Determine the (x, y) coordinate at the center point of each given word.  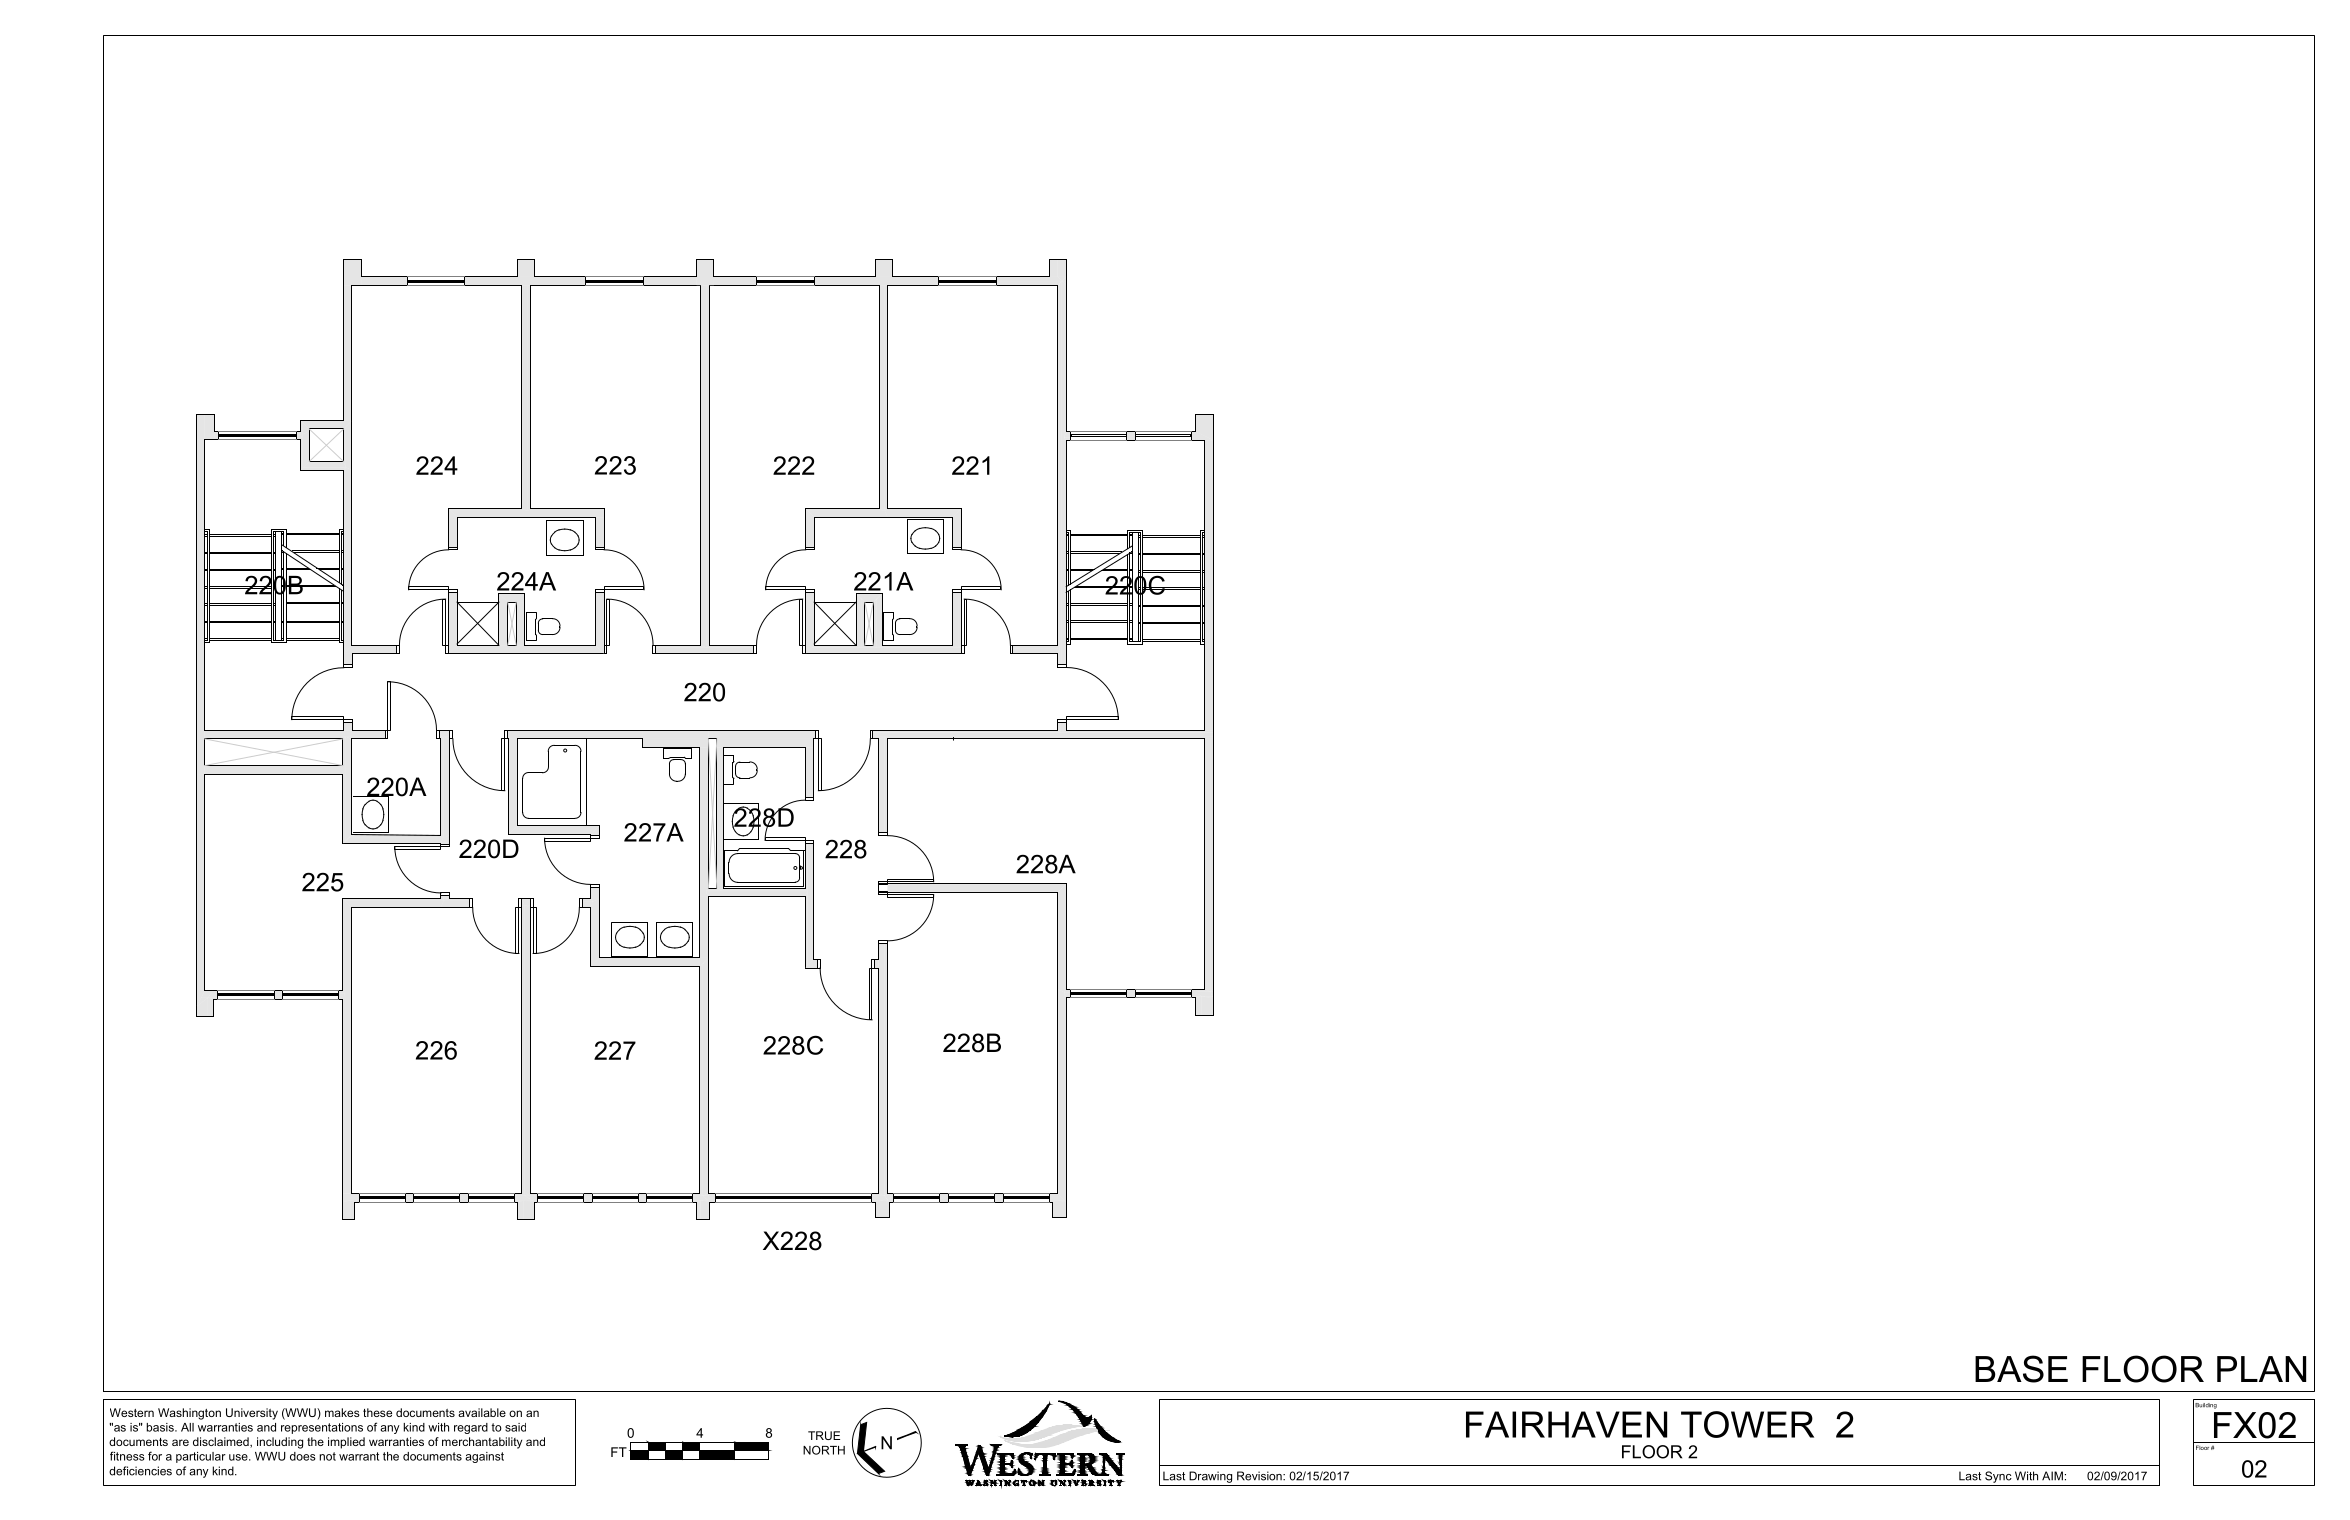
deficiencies (140, 1471)
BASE (2021, 1369)
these (377, 1412)
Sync (1998, 1477)
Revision (1260, 1476)
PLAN (2261, 1369)
